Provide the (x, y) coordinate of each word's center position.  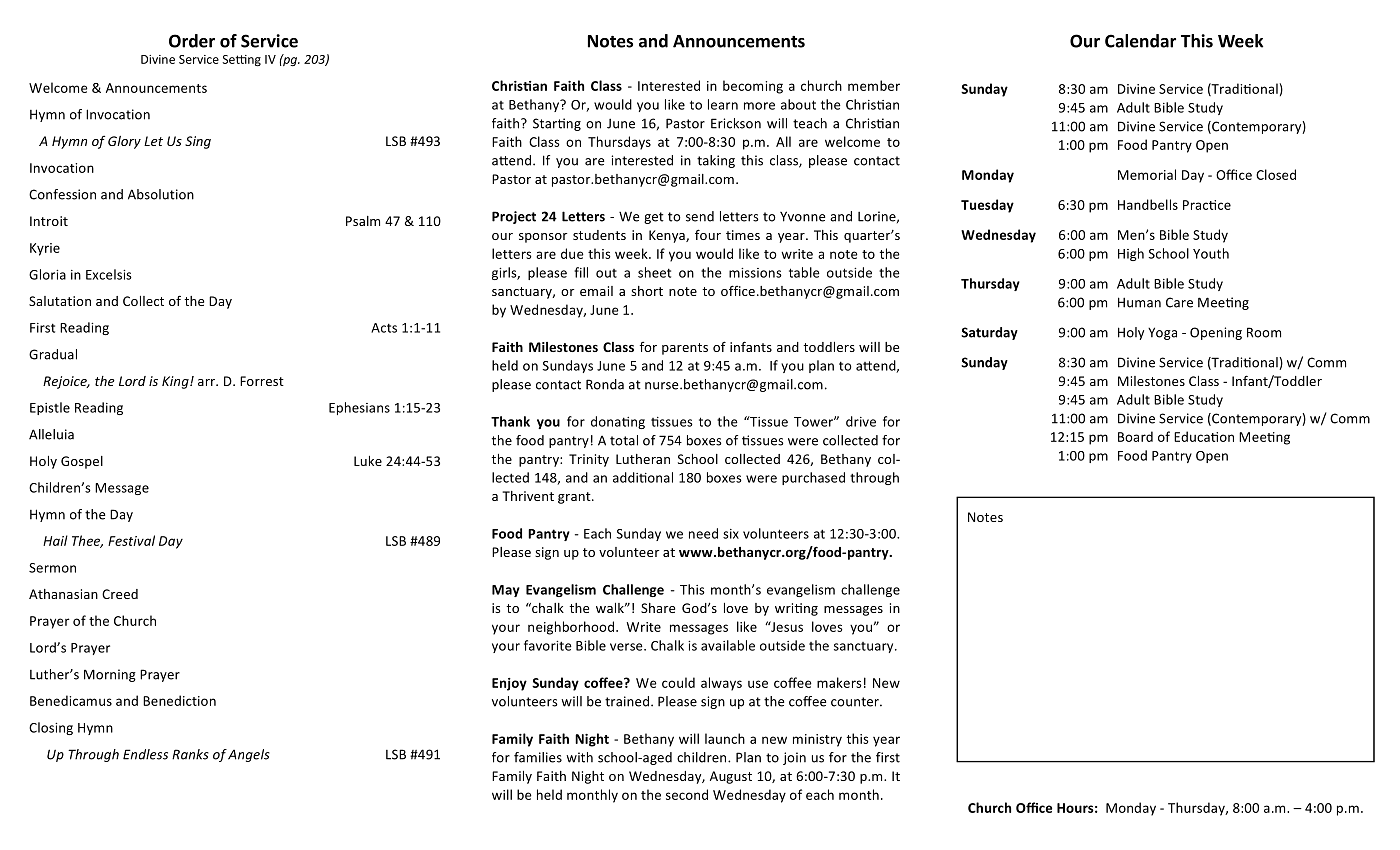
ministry (817, 740)
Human (1139, 302)
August (731, 777)
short (647, 291)
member (874, 85)
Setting (241, 61)
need (703, 533)
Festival (131, 540)
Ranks (190, 754)
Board (1135, 436)
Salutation (60, 301)
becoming (753, 87)
